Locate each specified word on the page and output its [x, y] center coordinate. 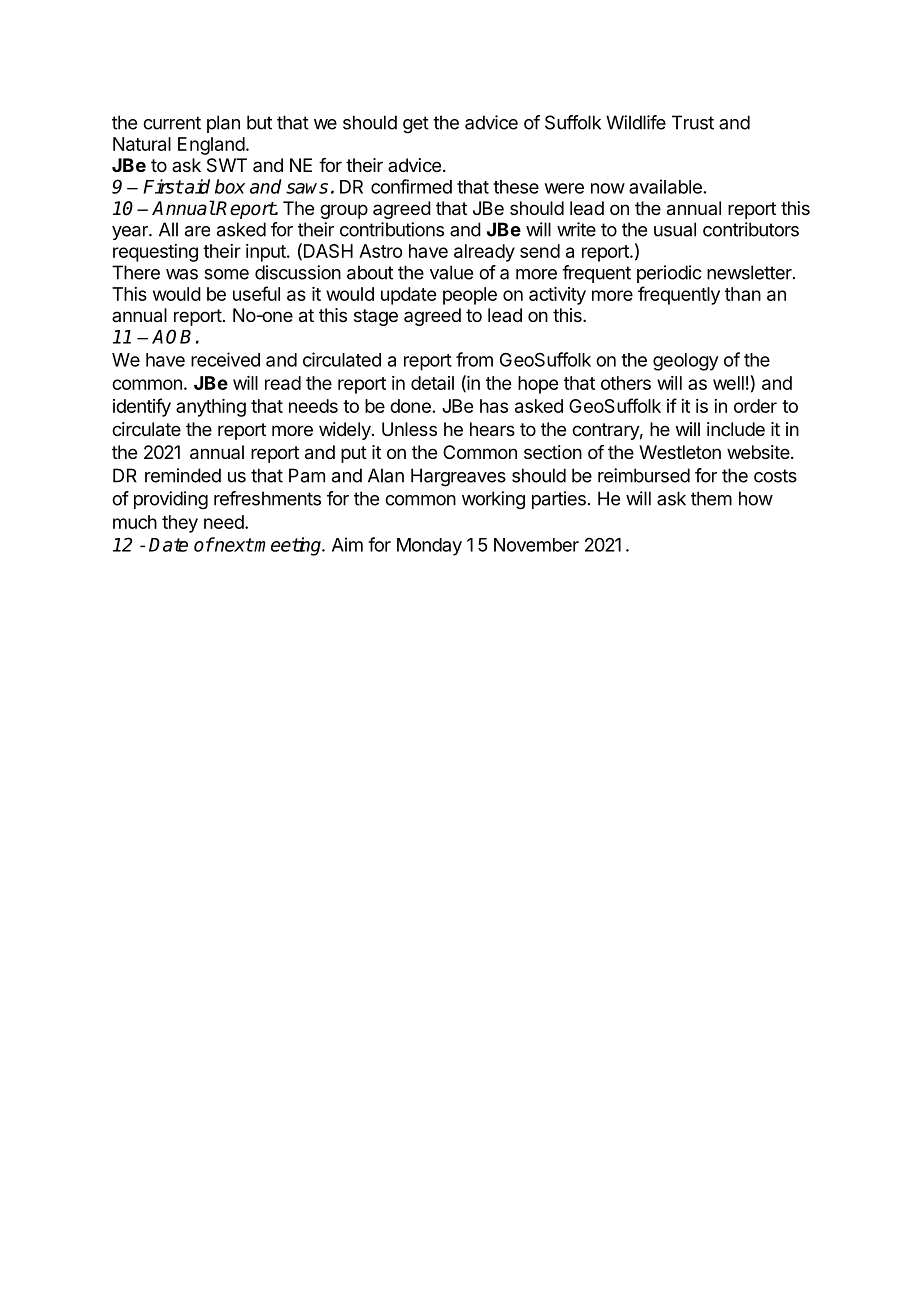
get [416, 125]
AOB [171, 336]
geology [686, 362]
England [211, 146]
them [711, 498]
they [180, 524]
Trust [693, 122]
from [474, 359]
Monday [429, 547]
